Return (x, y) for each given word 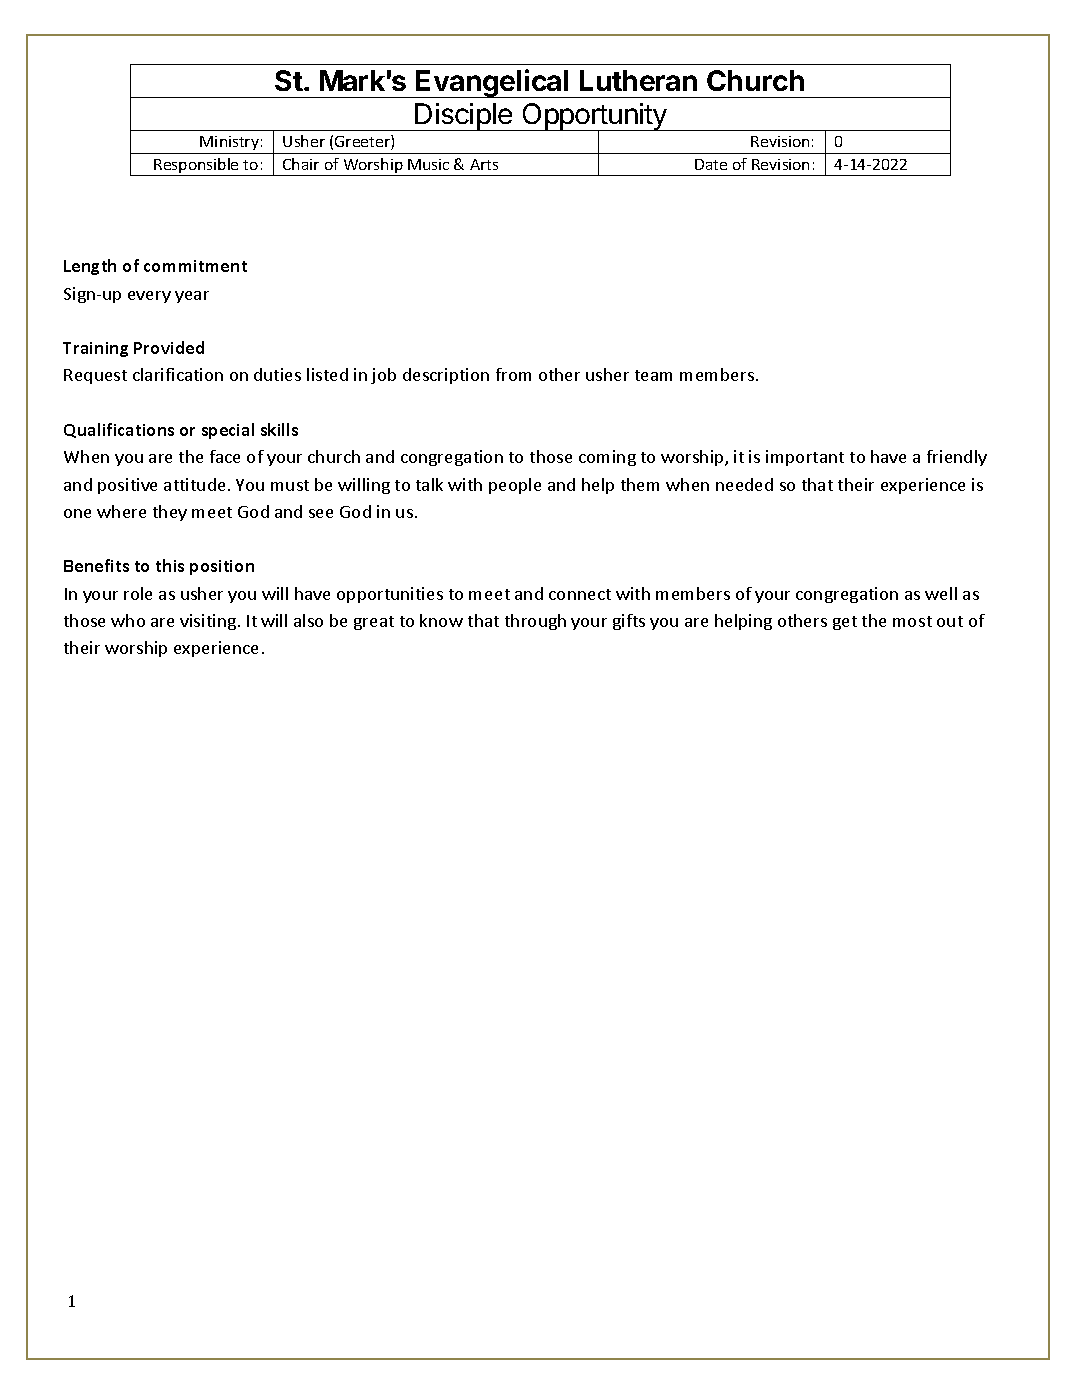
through (535, 622)
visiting (208, 622)
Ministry (230, 145)
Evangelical (492, 83)
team (653, 375)
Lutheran (638, 80)
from (513, 374)
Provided (169, 347)
